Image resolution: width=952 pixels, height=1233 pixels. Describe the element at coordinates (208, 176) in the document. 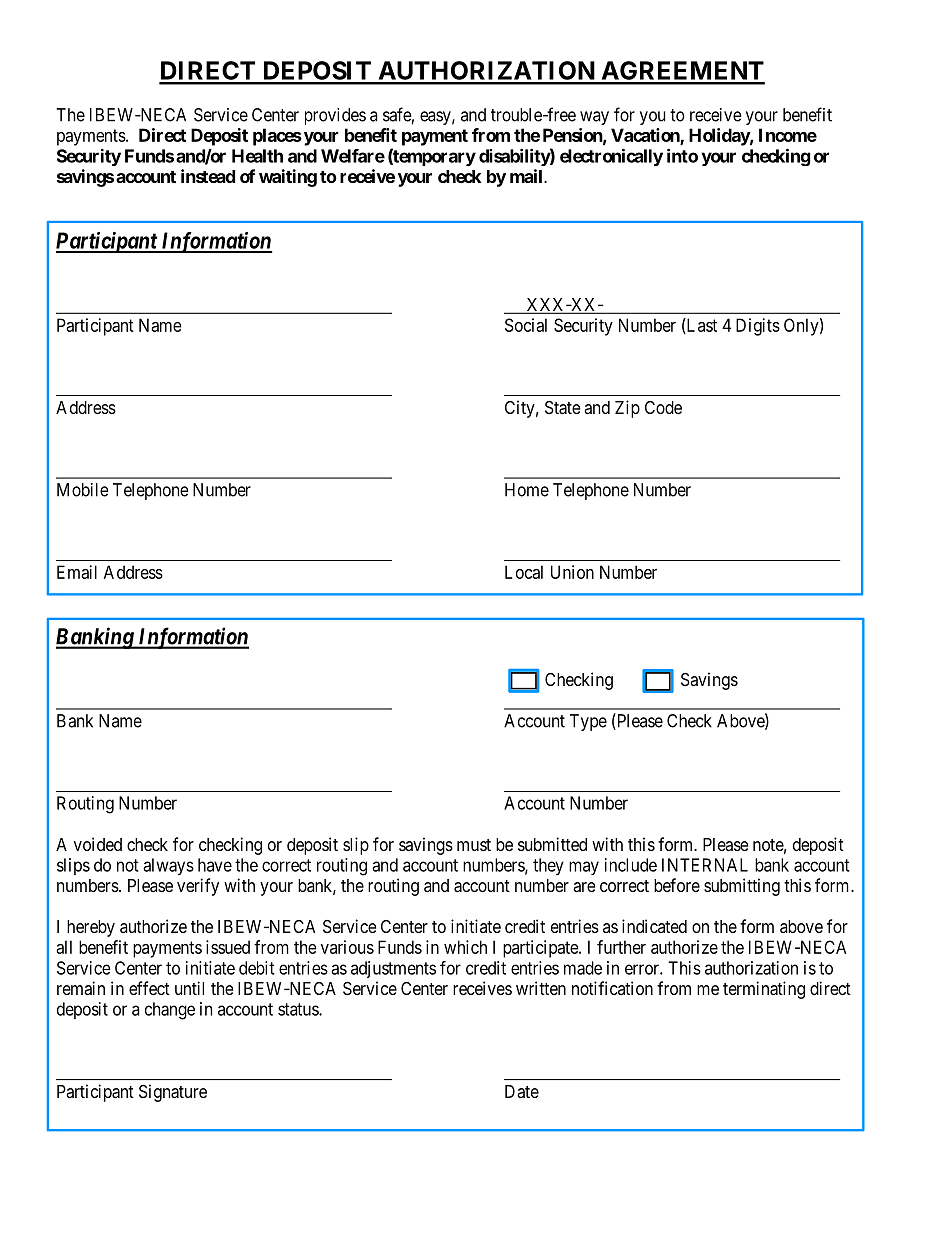

I see `instead` at that location.
